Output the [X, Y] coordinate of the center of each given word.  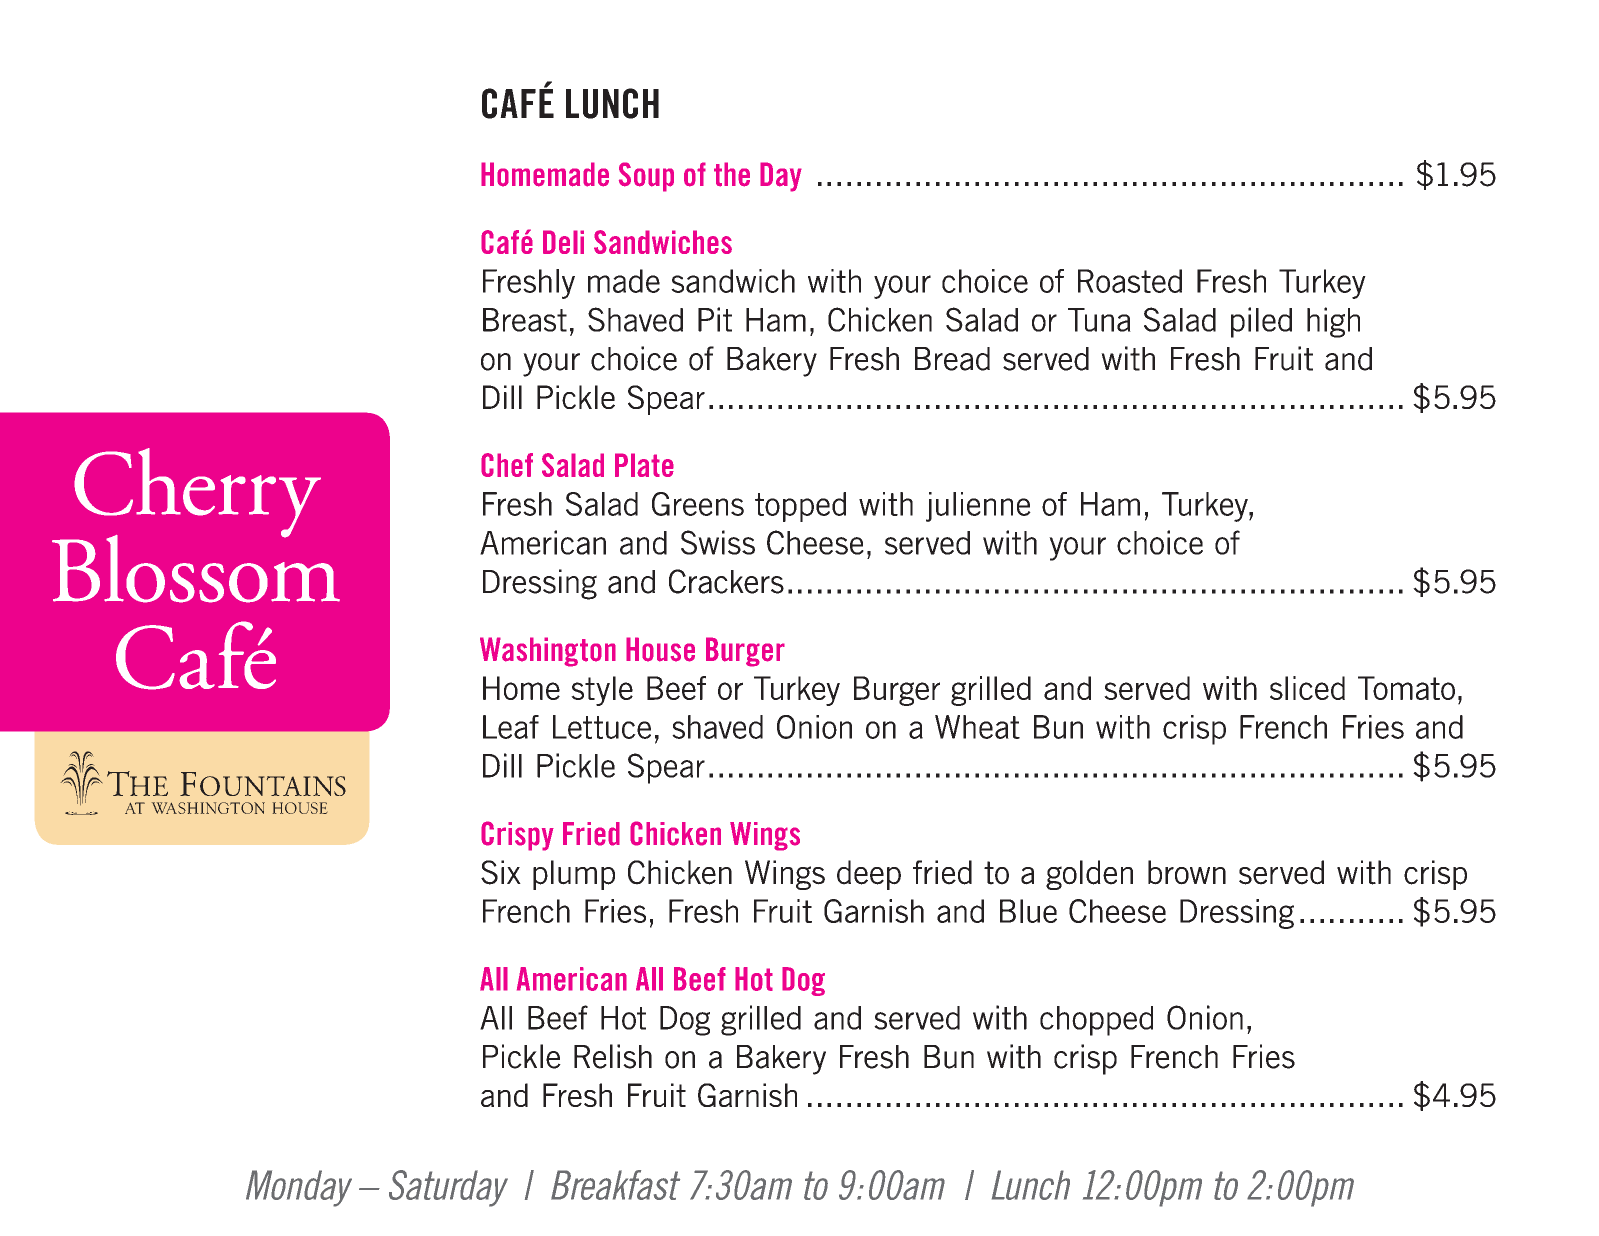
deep [869, 875]
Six [501, 872]
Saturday [448, 1188]
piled [1261, 322]
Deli [563, 242]
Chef [507, 465]
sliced [1307, 688]
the [732, 174]
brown [1187, 872]
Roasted [1130, 281]
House [660, 649]
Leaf [511, 727]
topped [800, 507]
